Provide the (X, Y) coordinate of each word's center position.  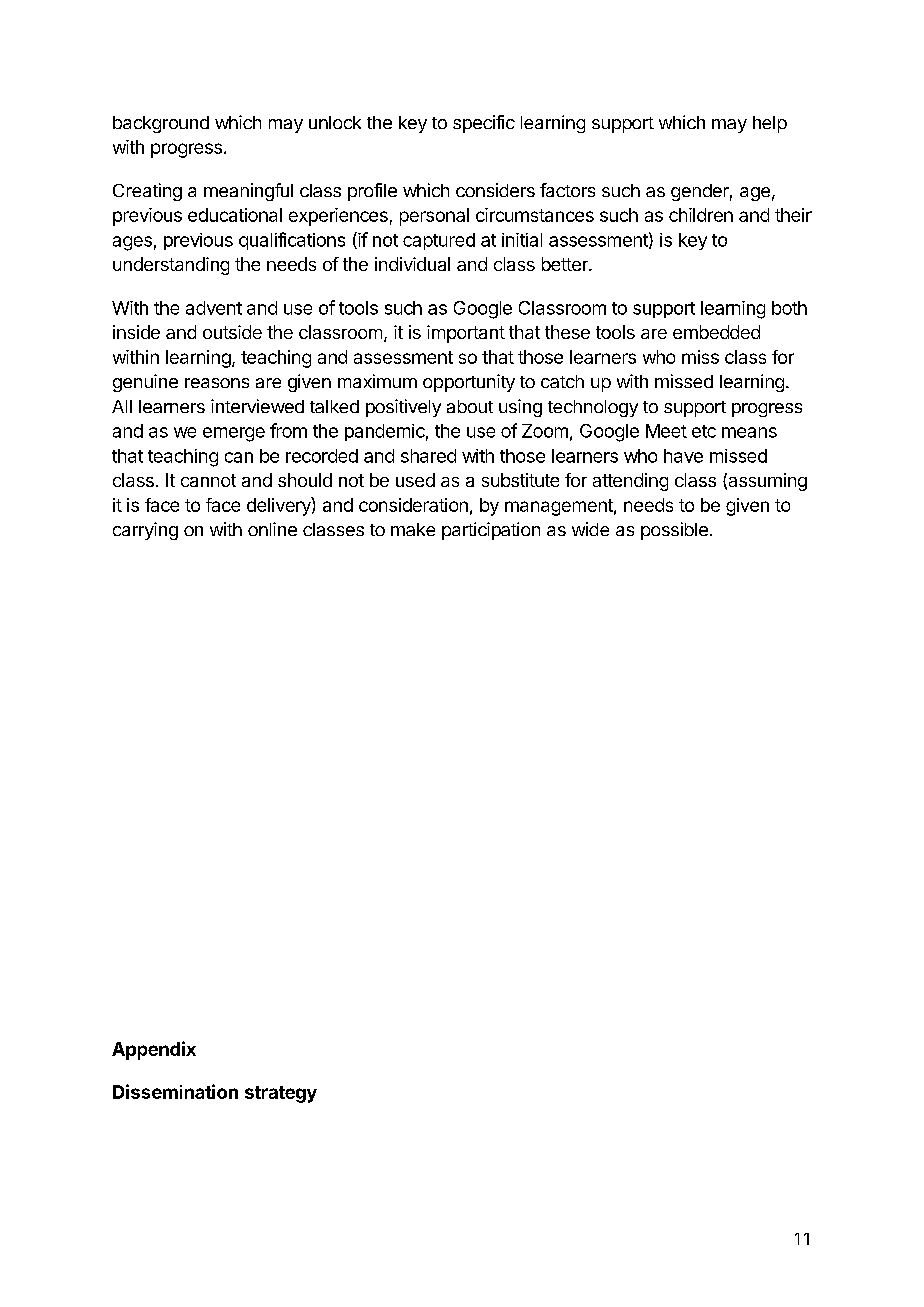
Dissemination (175, 1091)
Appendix (154, 1050)
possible (674, 531)
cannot (208, 480)
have (683, 456)
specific (484, 124)
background (161, 124)
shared (428, 456)
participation (491, 531)
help (770, 124)
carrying (145, 531)
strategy (281, 1094)
